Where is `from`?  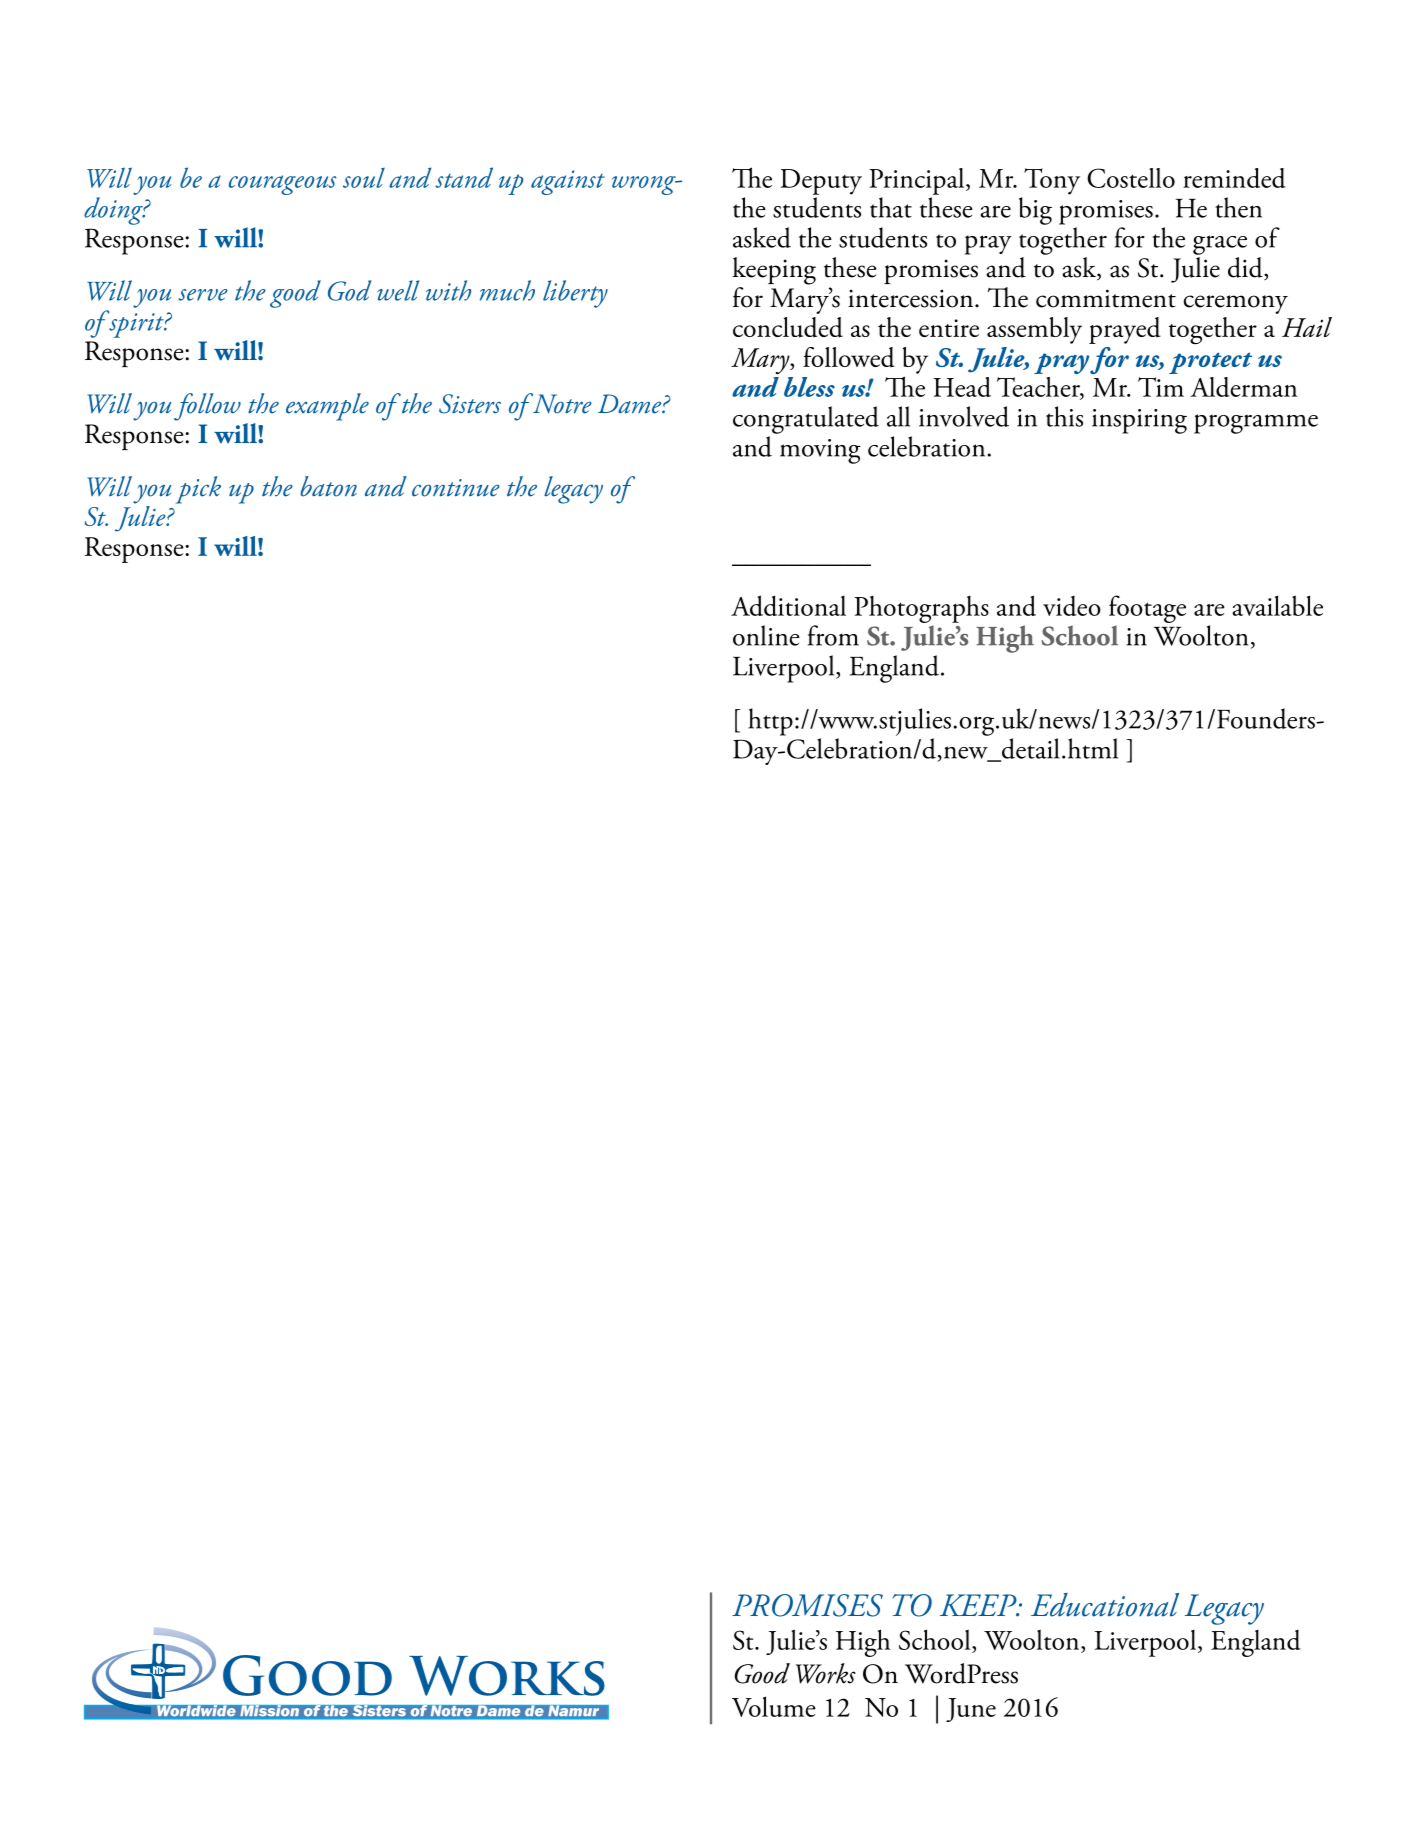 from is located at coordinates (833, 635).
